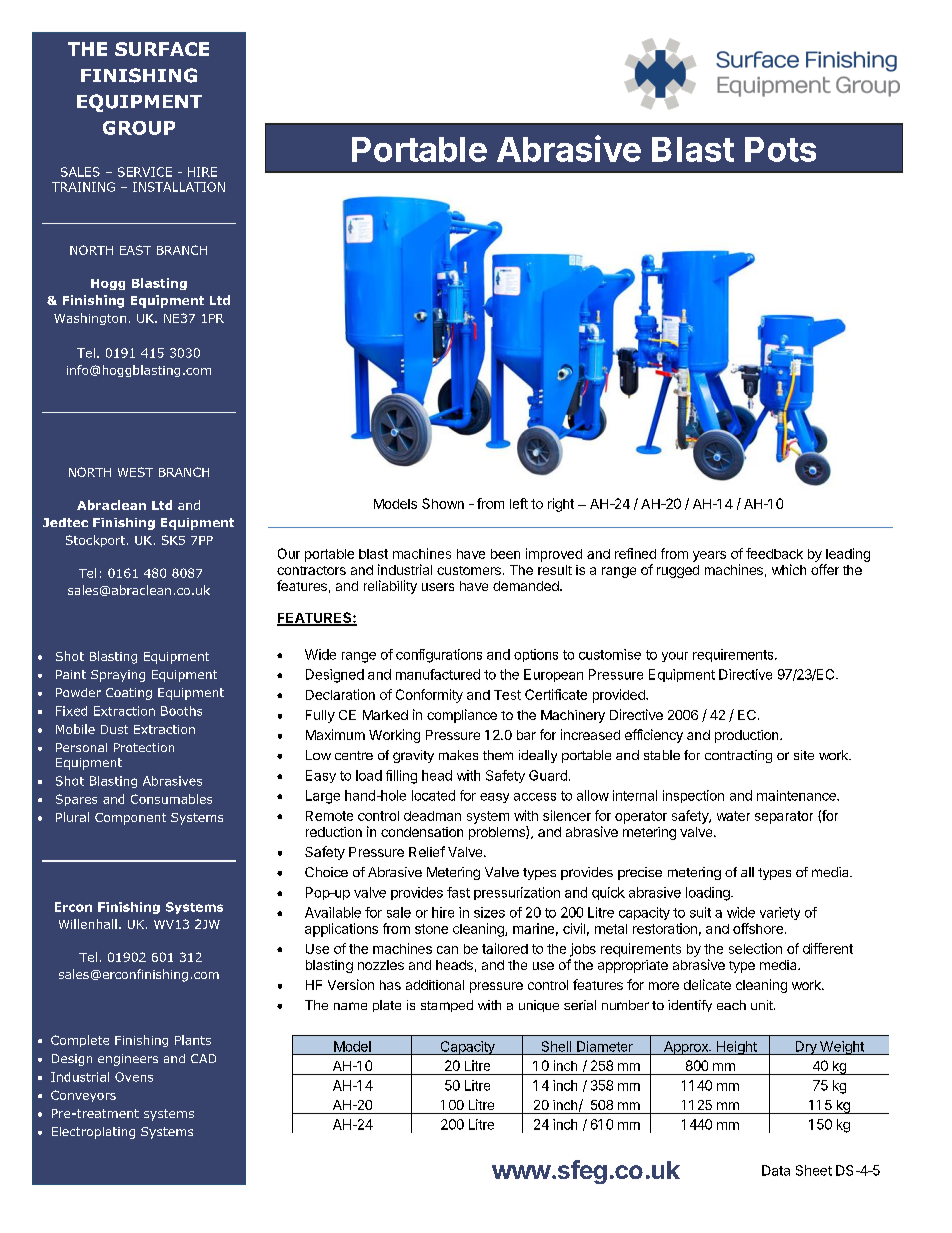 The width and height of the image is (952, 1233). What do you see at coordinates (93, 1133) in the image?
I see `Electroplating` at bounding box center [93, 1133].
